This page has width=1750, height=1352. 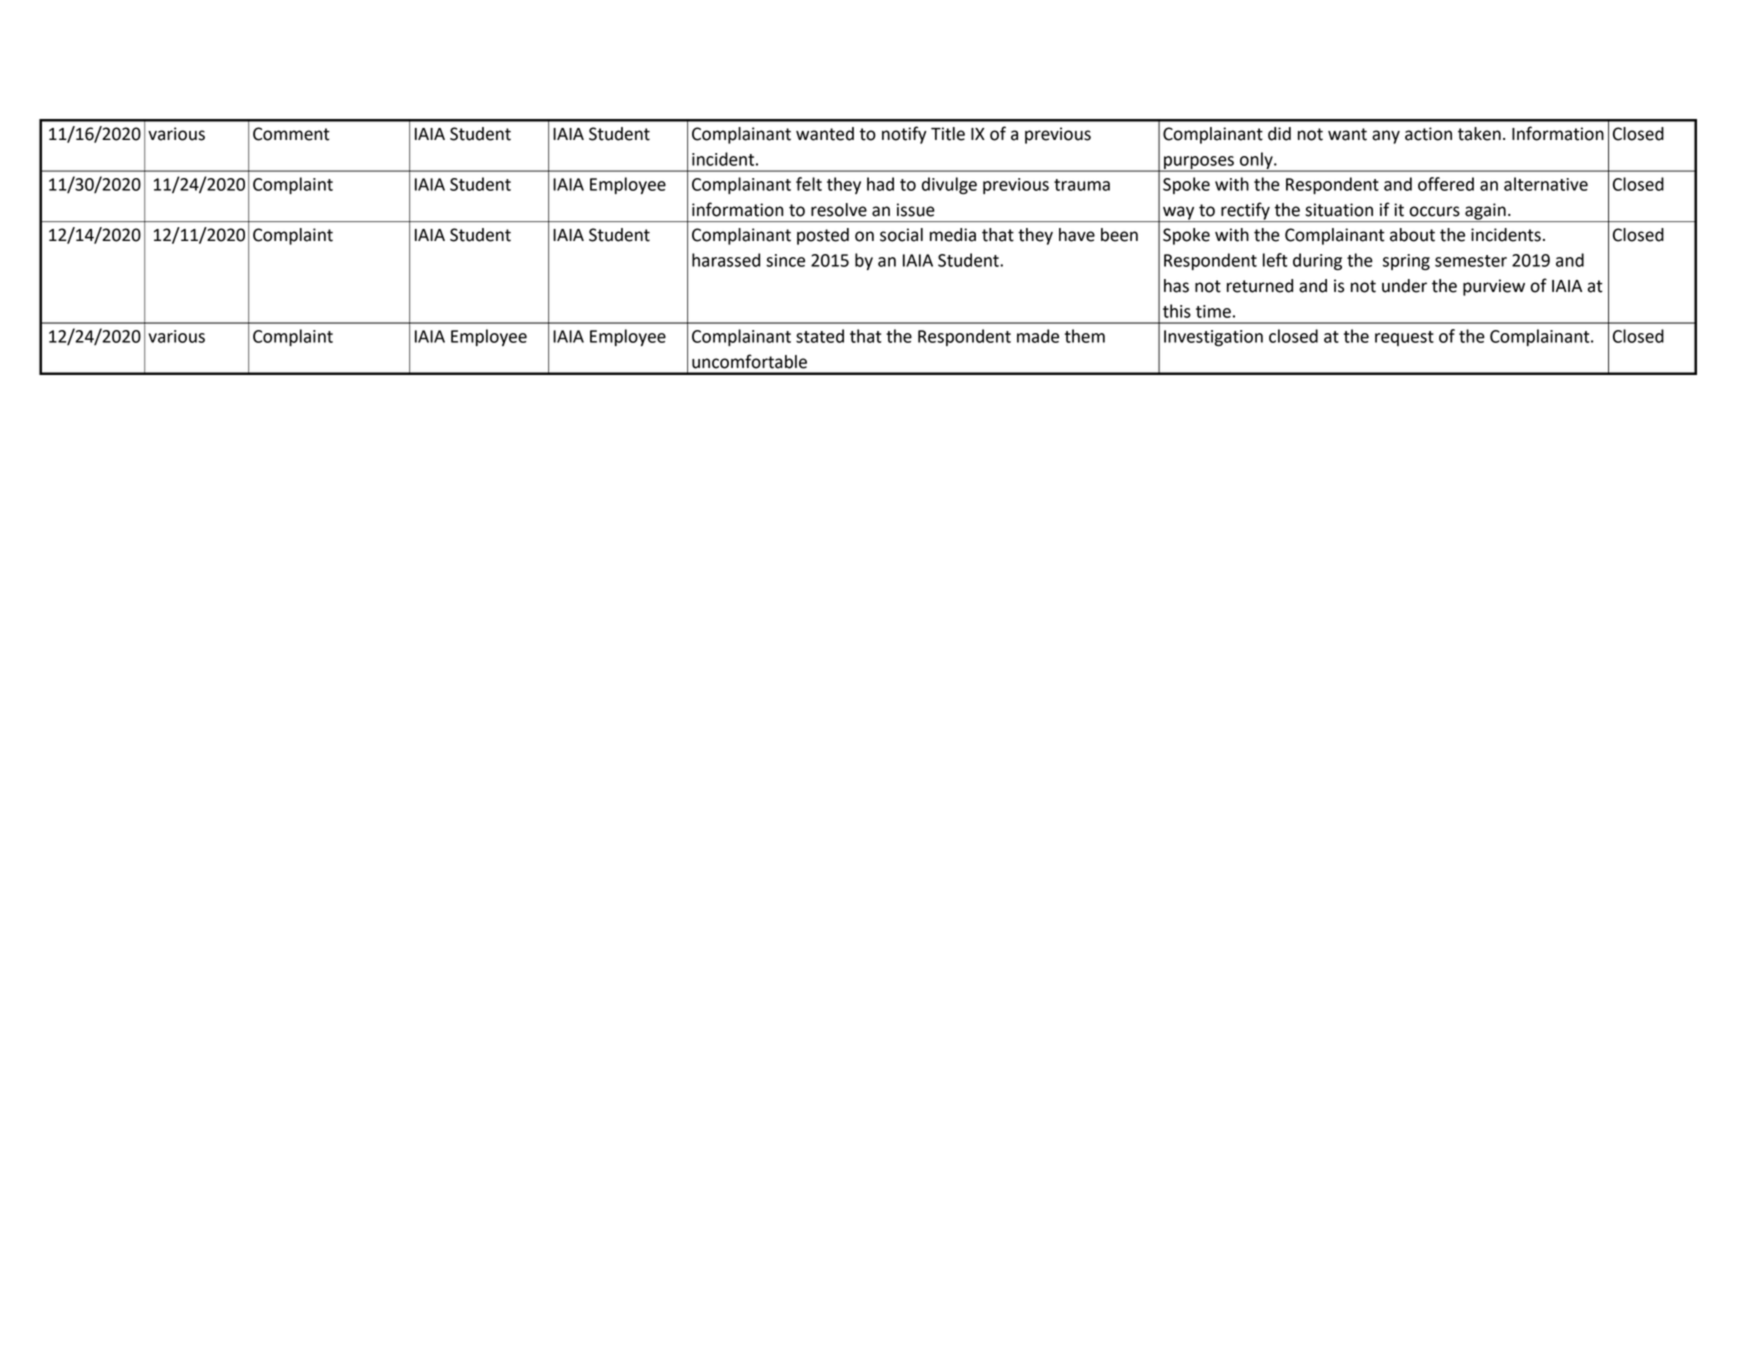 What do you see at coordinates (749, 361) in the page?
I see `uncomfortable` at bounding box center [749, 361].
